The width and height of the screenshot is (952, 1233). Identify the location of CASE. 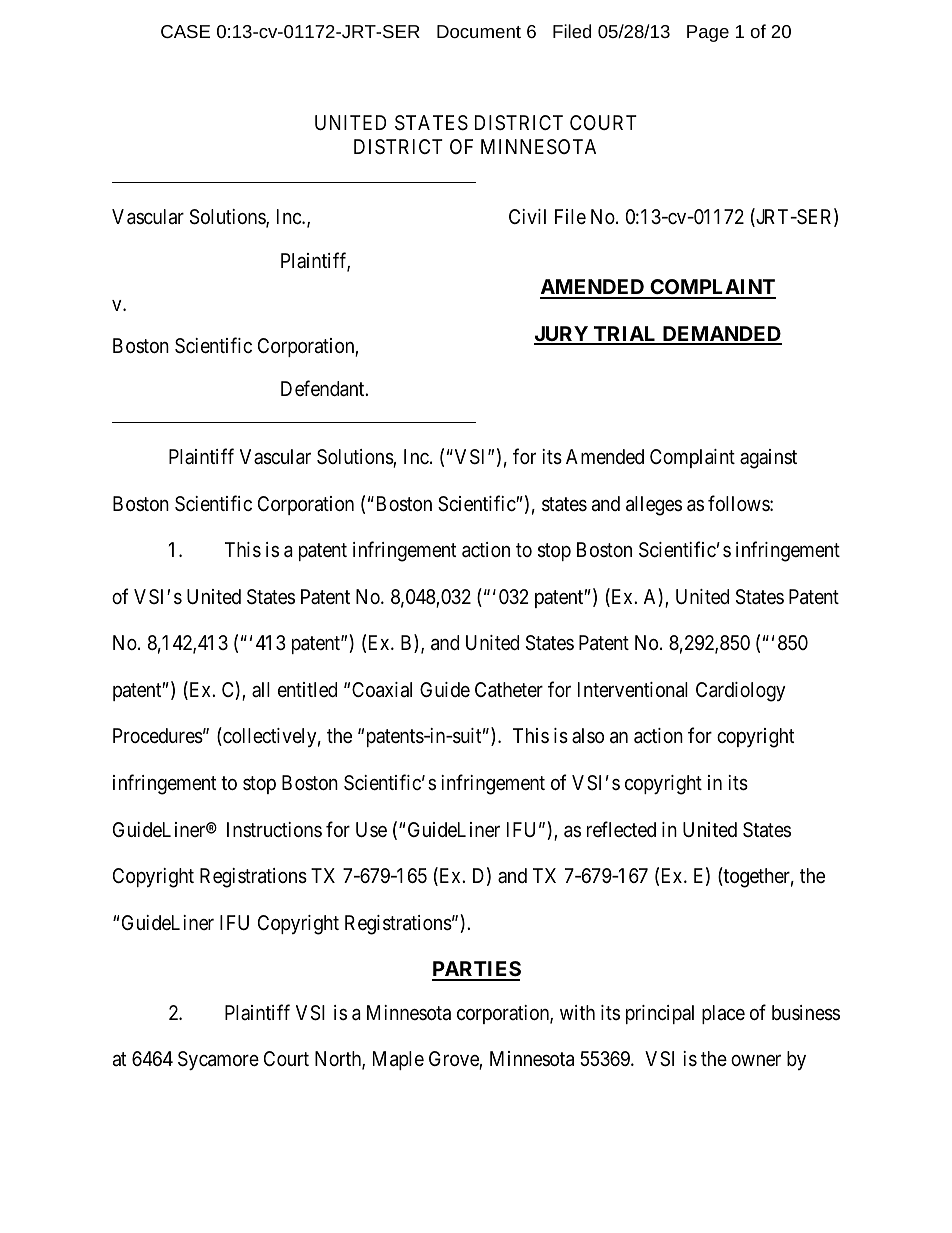
(185, 31).
